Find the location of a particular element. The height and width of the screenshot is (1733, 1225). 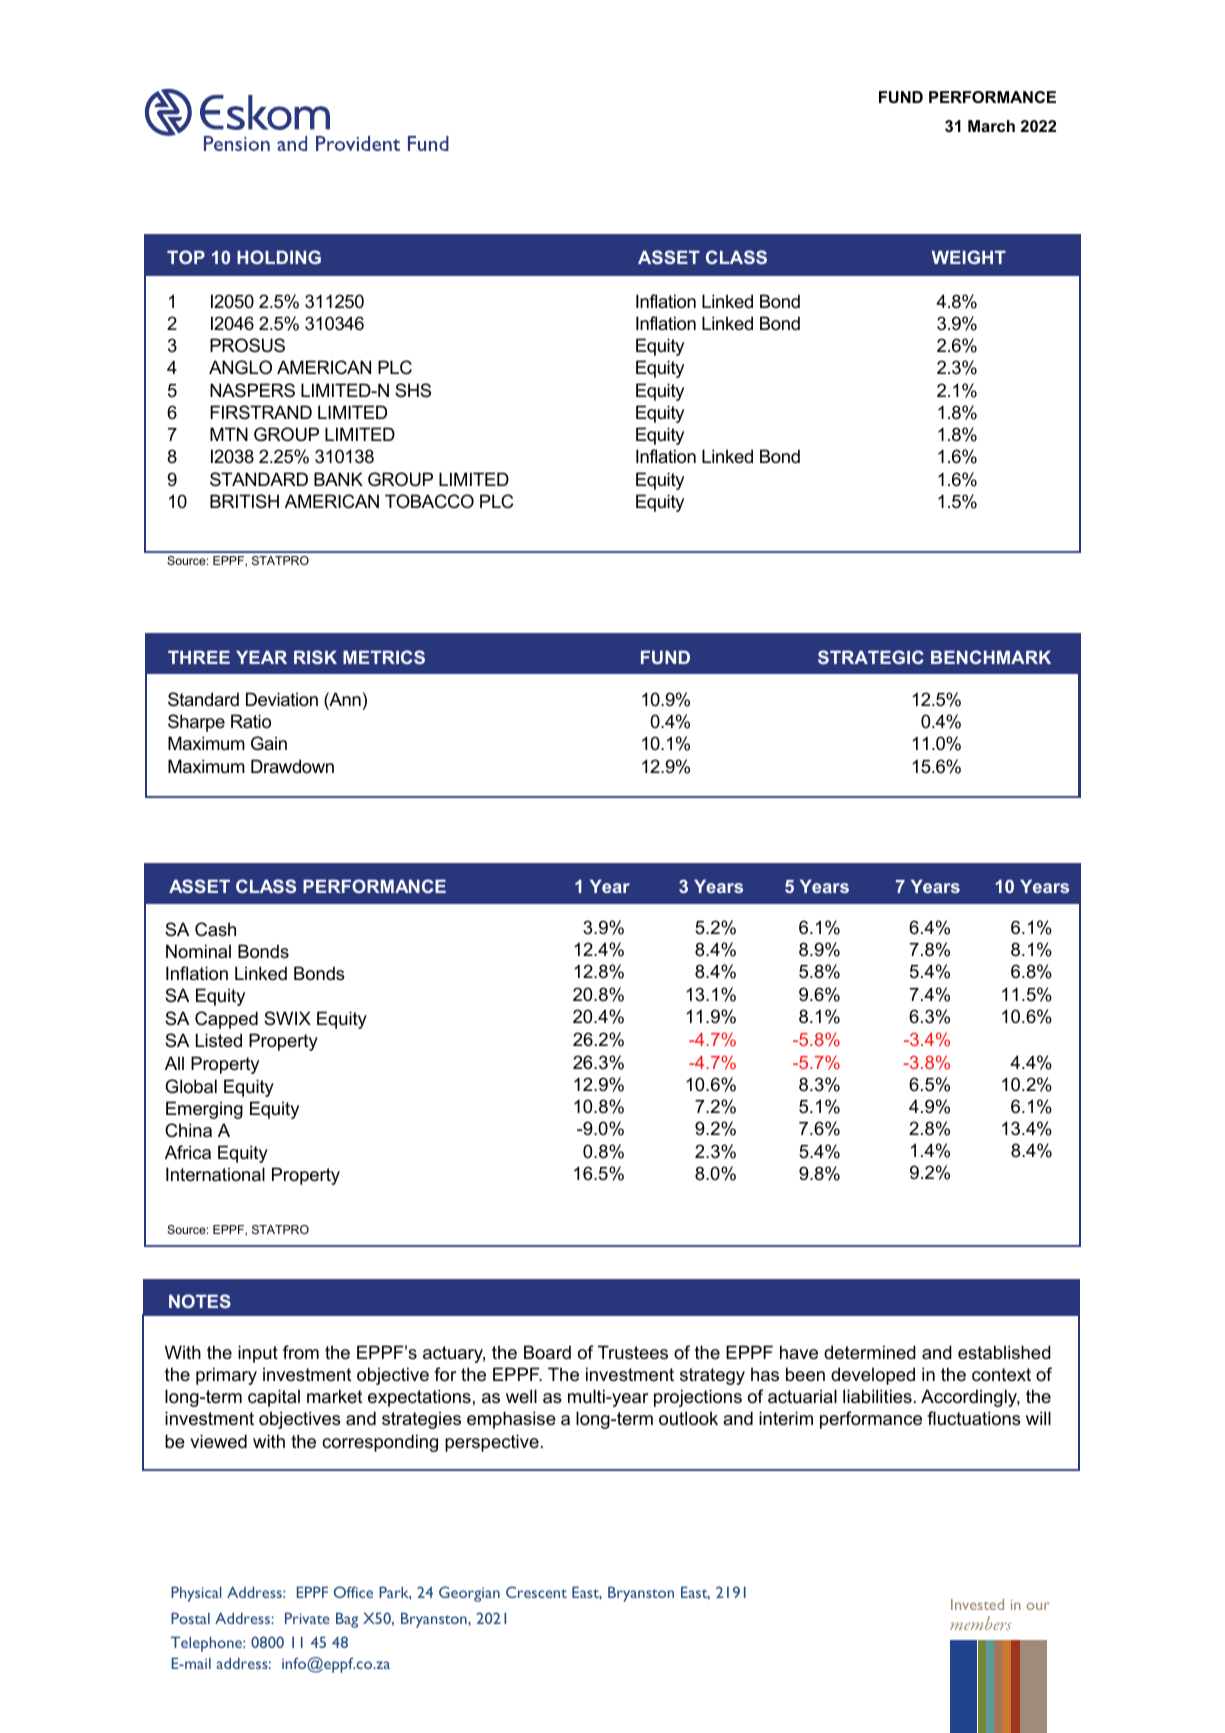

METRICS is located at coordinates (384, 657).
